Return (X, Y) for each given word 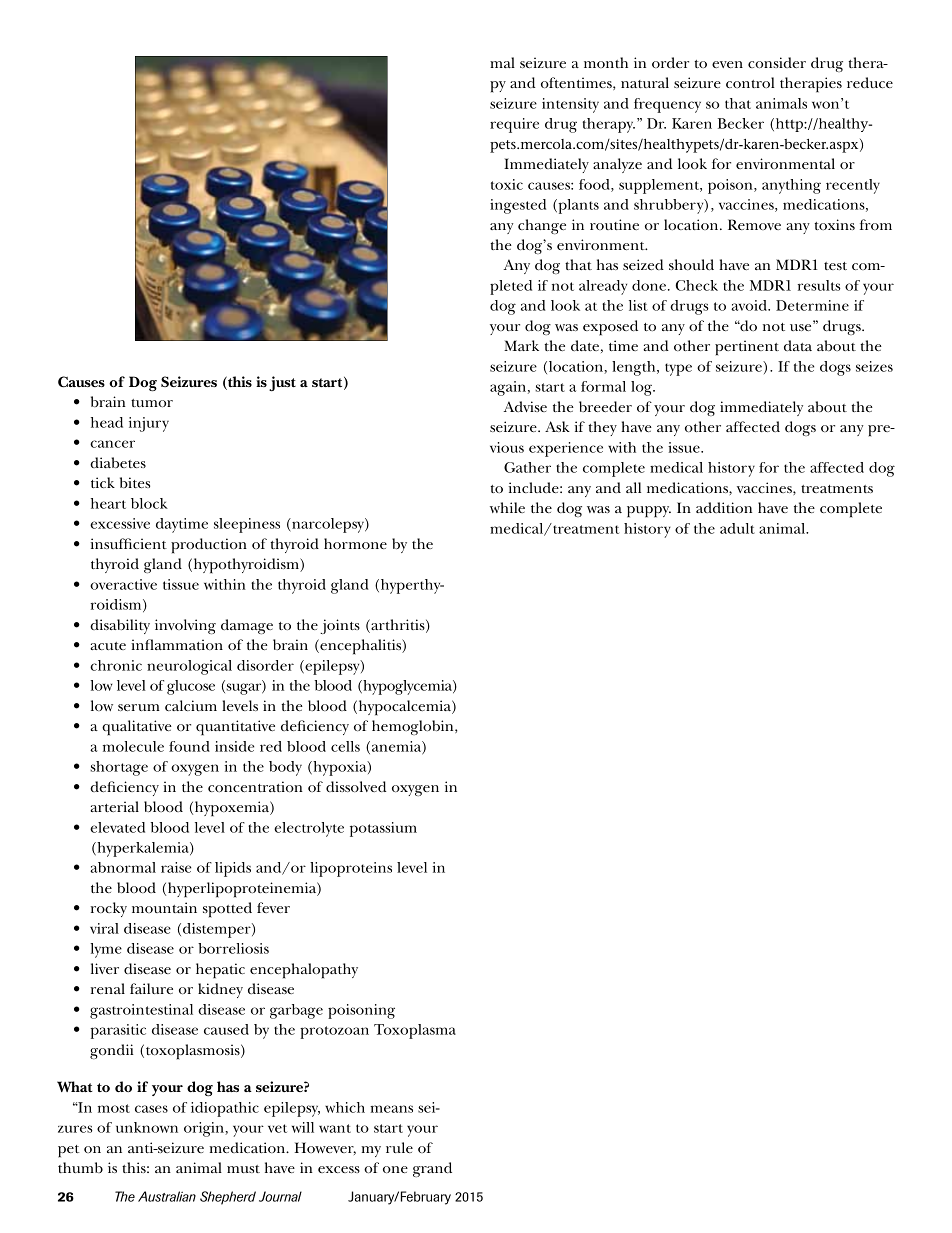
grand (432, 1169)
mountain (164, 907)
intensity (570, 105)
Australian (167, 1196)
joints (340, 626)
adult (737, 528)
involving (185, 626)
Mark (521, 345)
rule (399, 1147)
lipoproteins (351, 869)
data (798, 345)
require (514, 125)
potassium (383, 829)
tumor (152, 403)
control (750, 82)
